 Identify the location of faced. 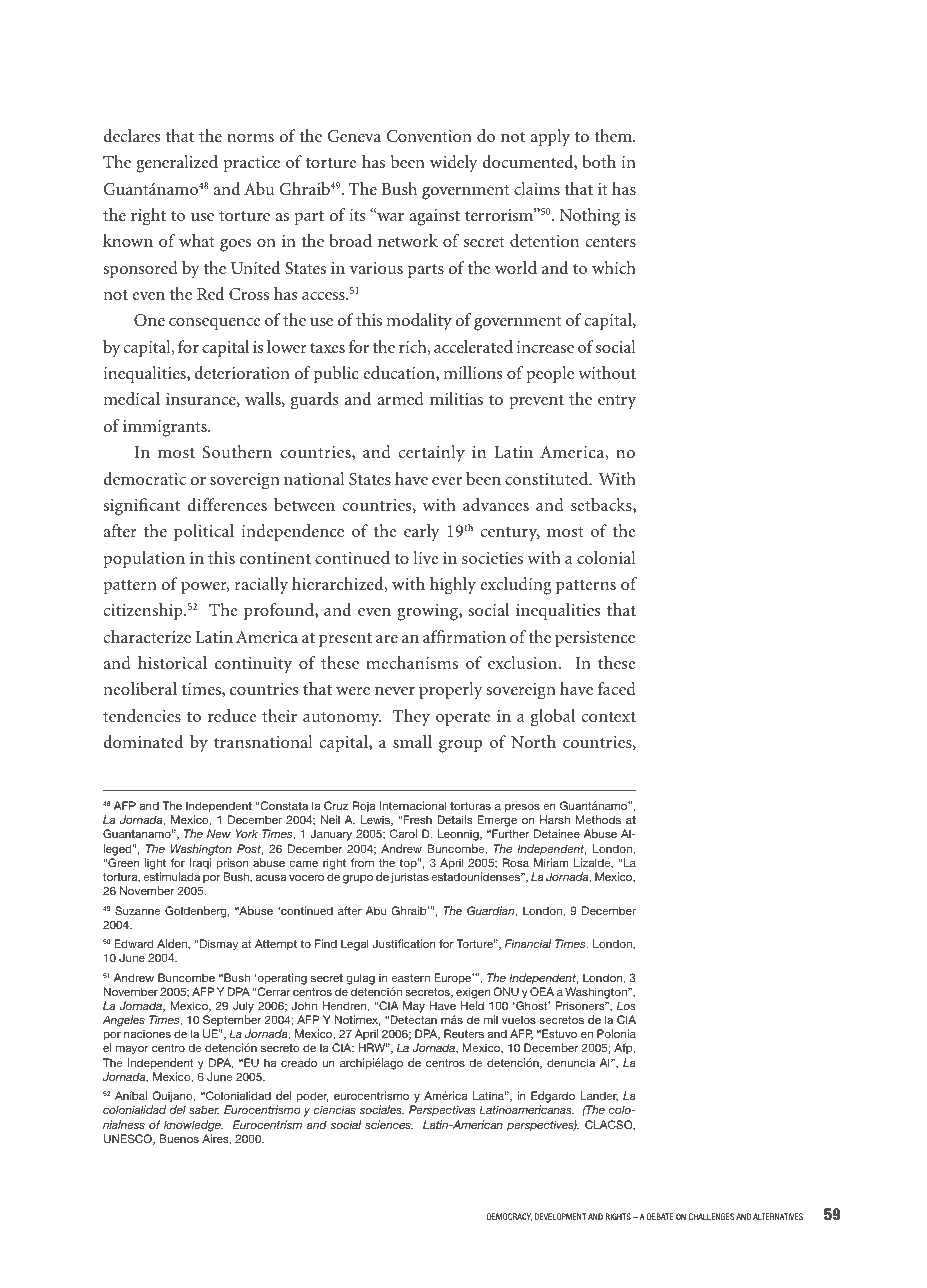
(617, 688).
